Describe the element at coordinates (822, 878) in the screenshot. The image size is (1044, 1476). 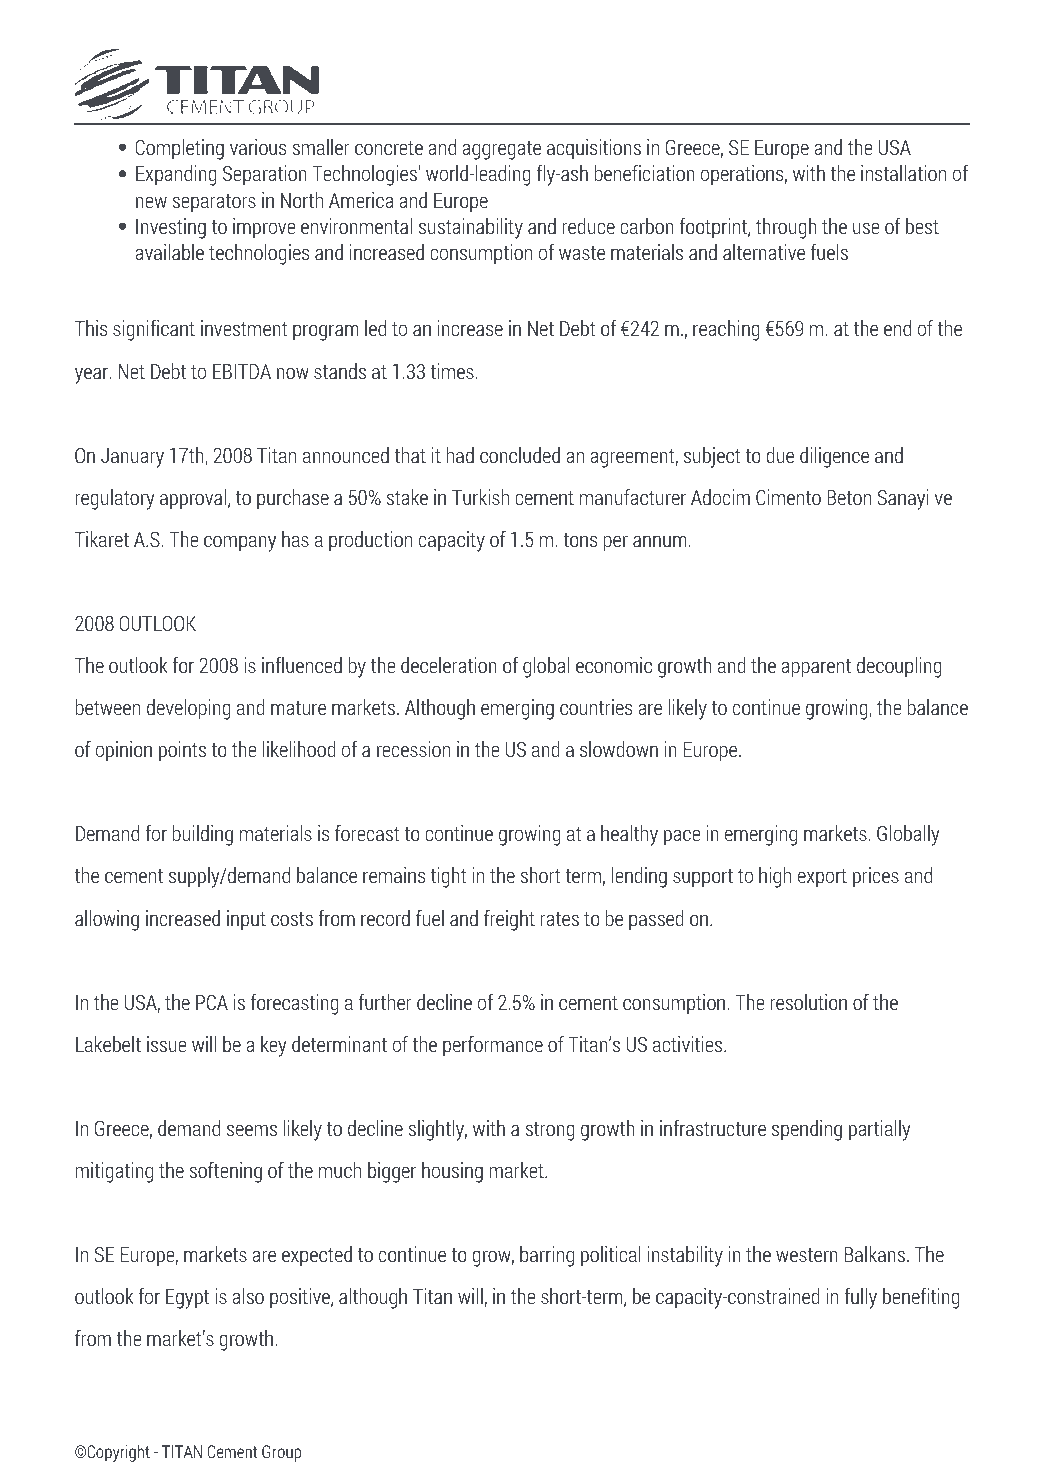
I see `export` at that location.
